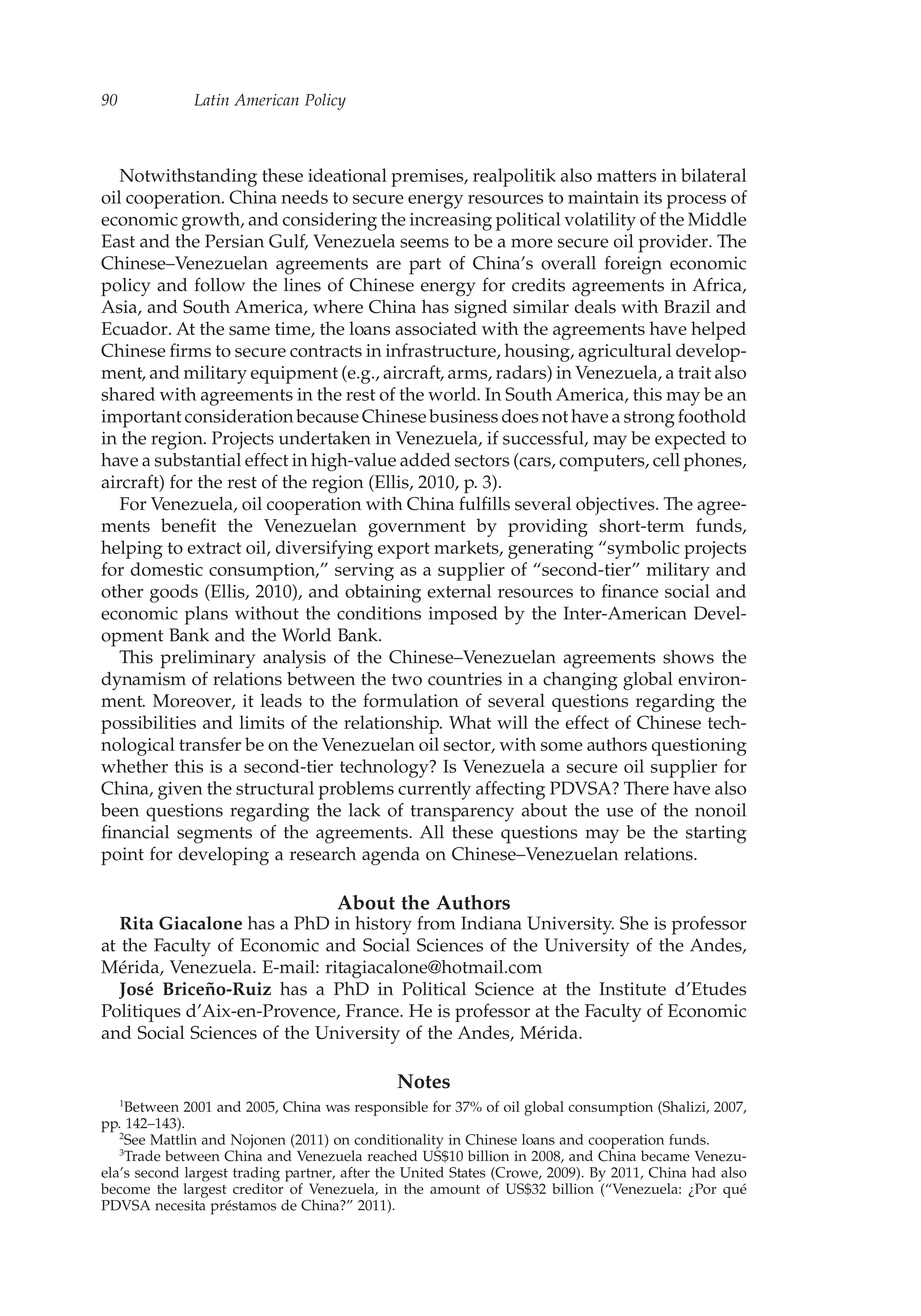 The image size is (921, 1316). I want to click on currently, so click(434, 790).
